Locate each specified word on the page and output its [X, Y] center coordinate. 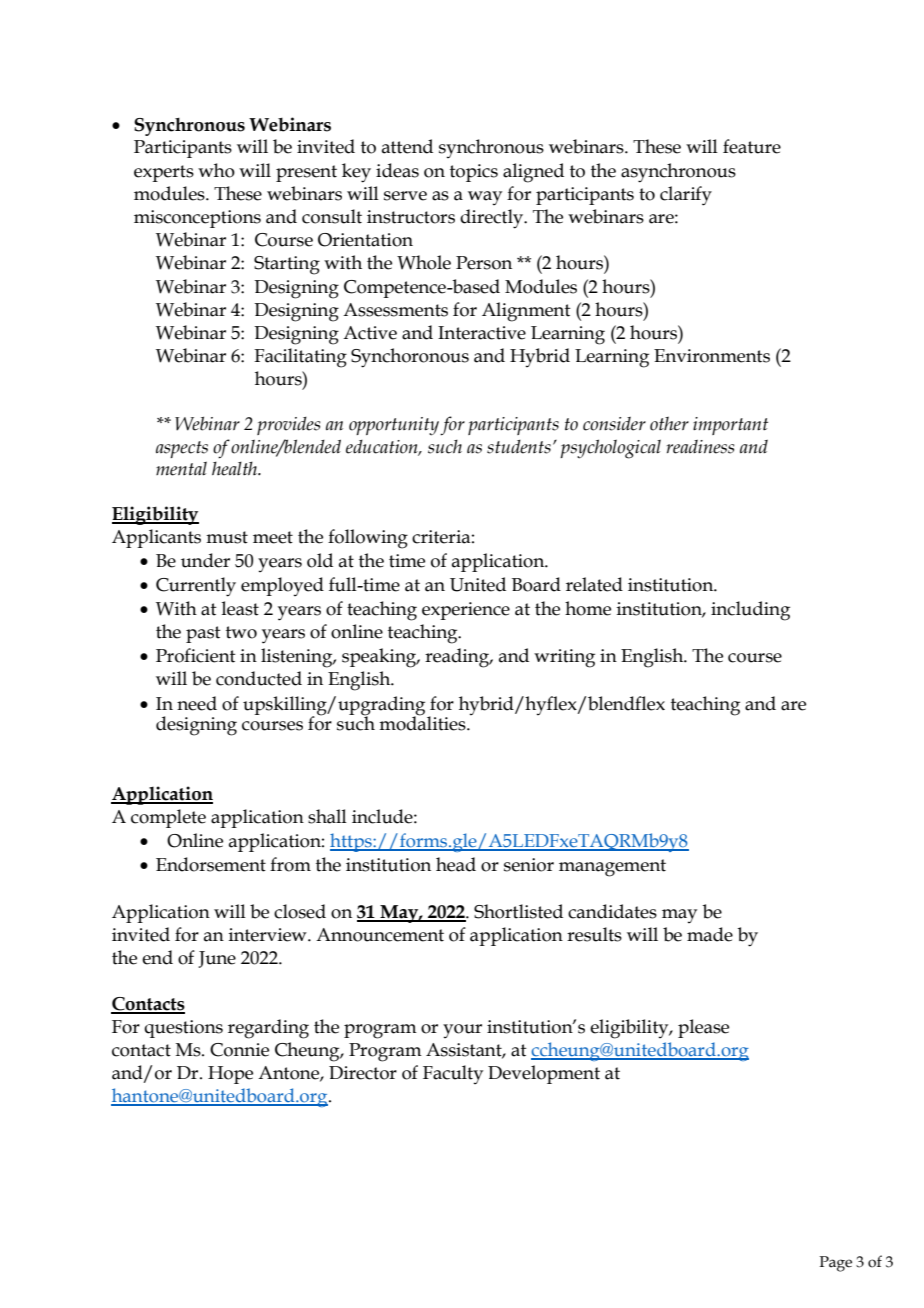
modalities [423, 722]
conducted [259, 678]
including [750, 611]
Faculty [453, 1074]
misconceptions [197, 219]
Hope [230, 1075]
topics [474, 173]
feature [752, 146]
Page [835, 1264]
